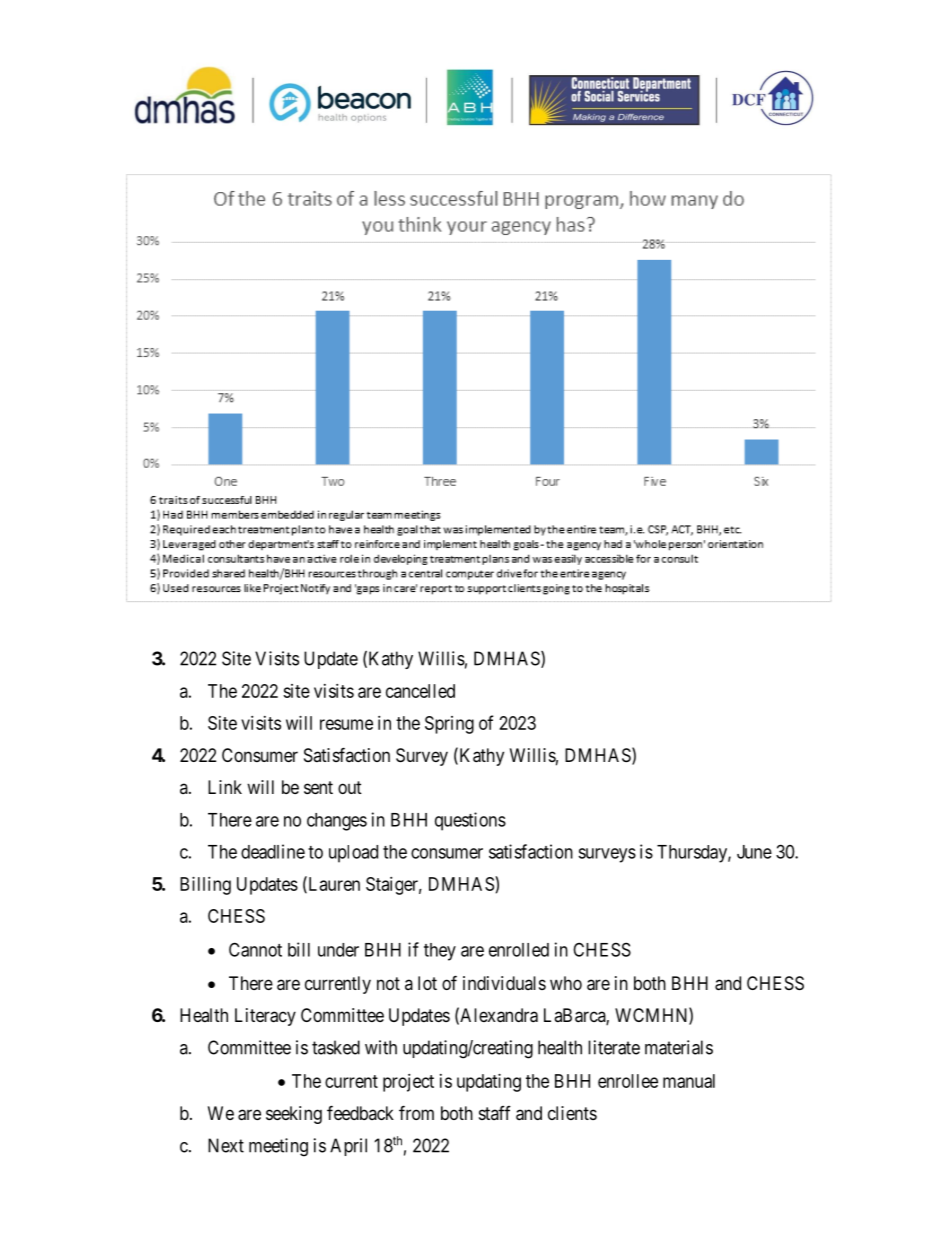 The width and height of the page is (952, 1233). What do you see at coordinates (449, 725) in the page?
I see `Spring` at bounding box center [449, 725].
